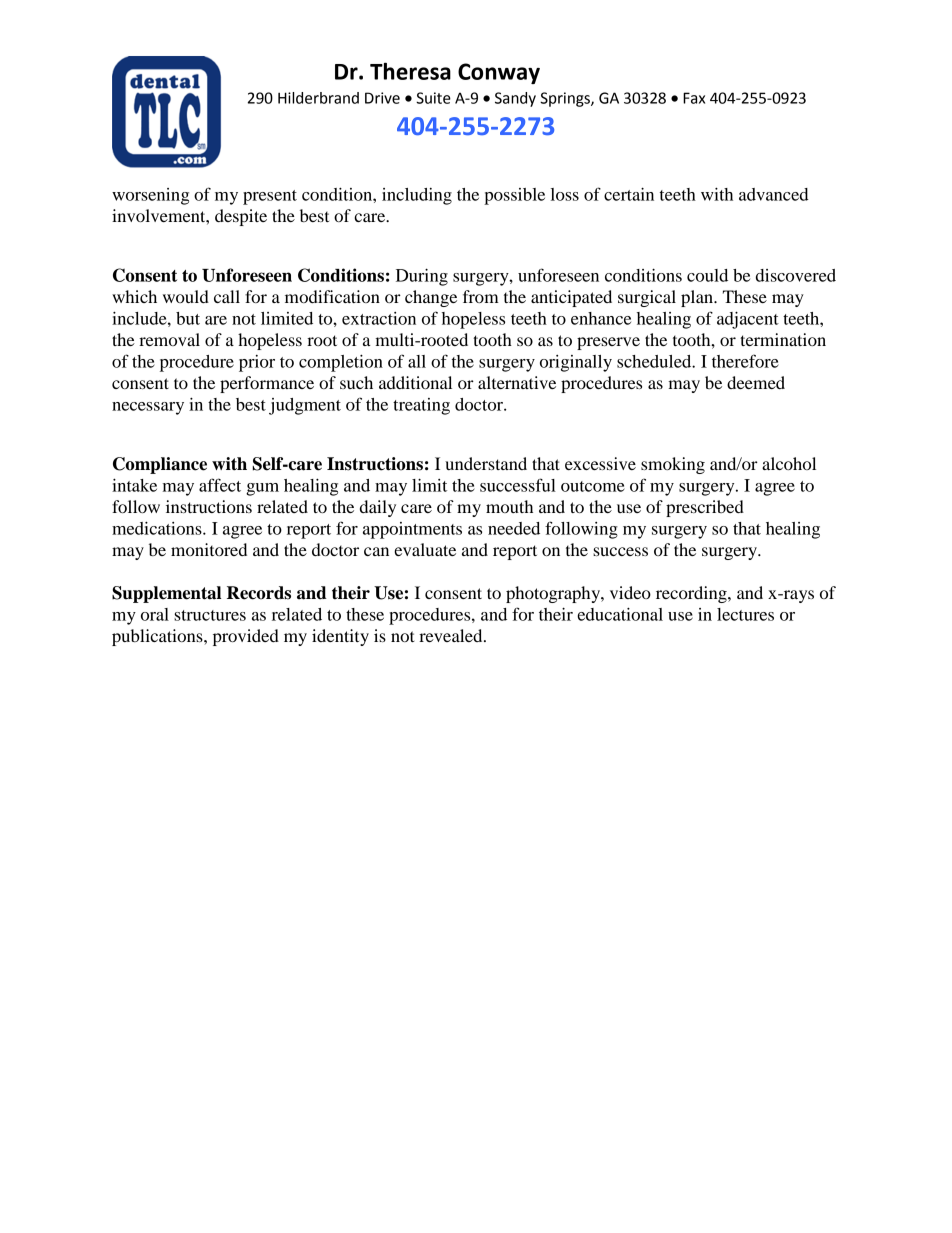  Describe the element at coordinates (705, 508) in the document. I see `prescribed` at that location.
